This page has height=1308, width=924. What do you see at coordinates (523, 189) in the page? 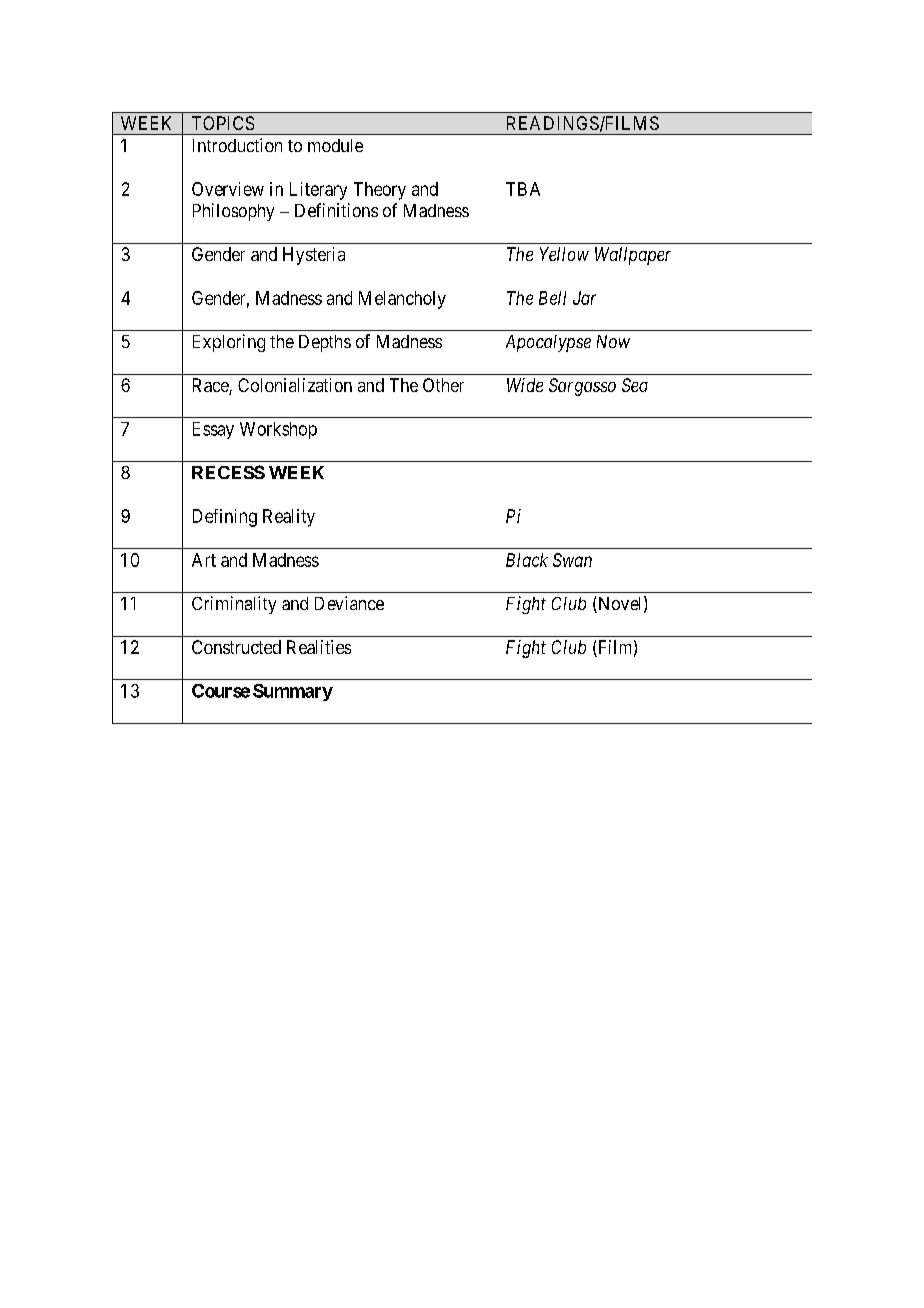
I see `TBA` at bounding box center [523, 189].
